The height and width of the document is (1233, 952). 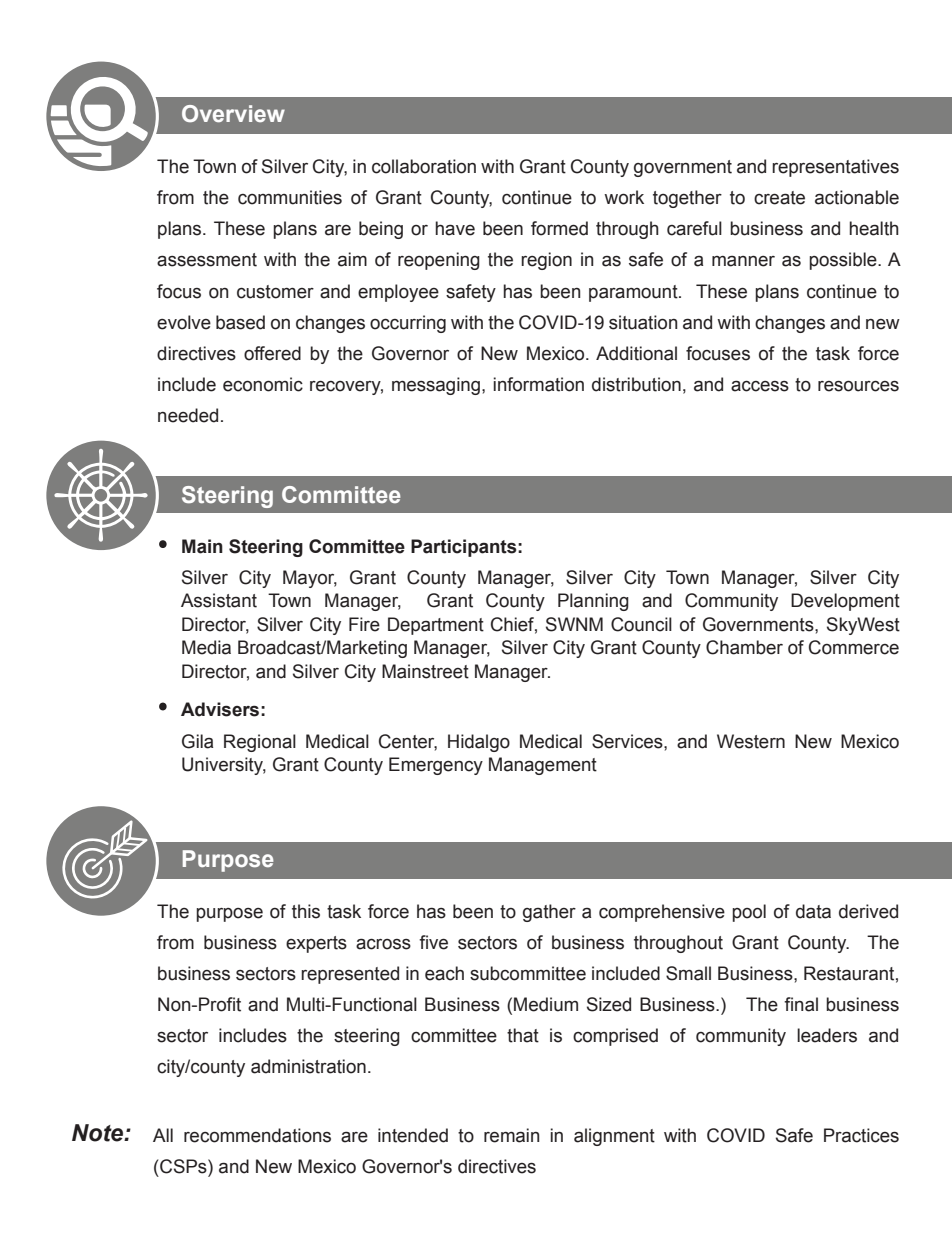 I want to click on collaboration, so click(x=424, y=166).
